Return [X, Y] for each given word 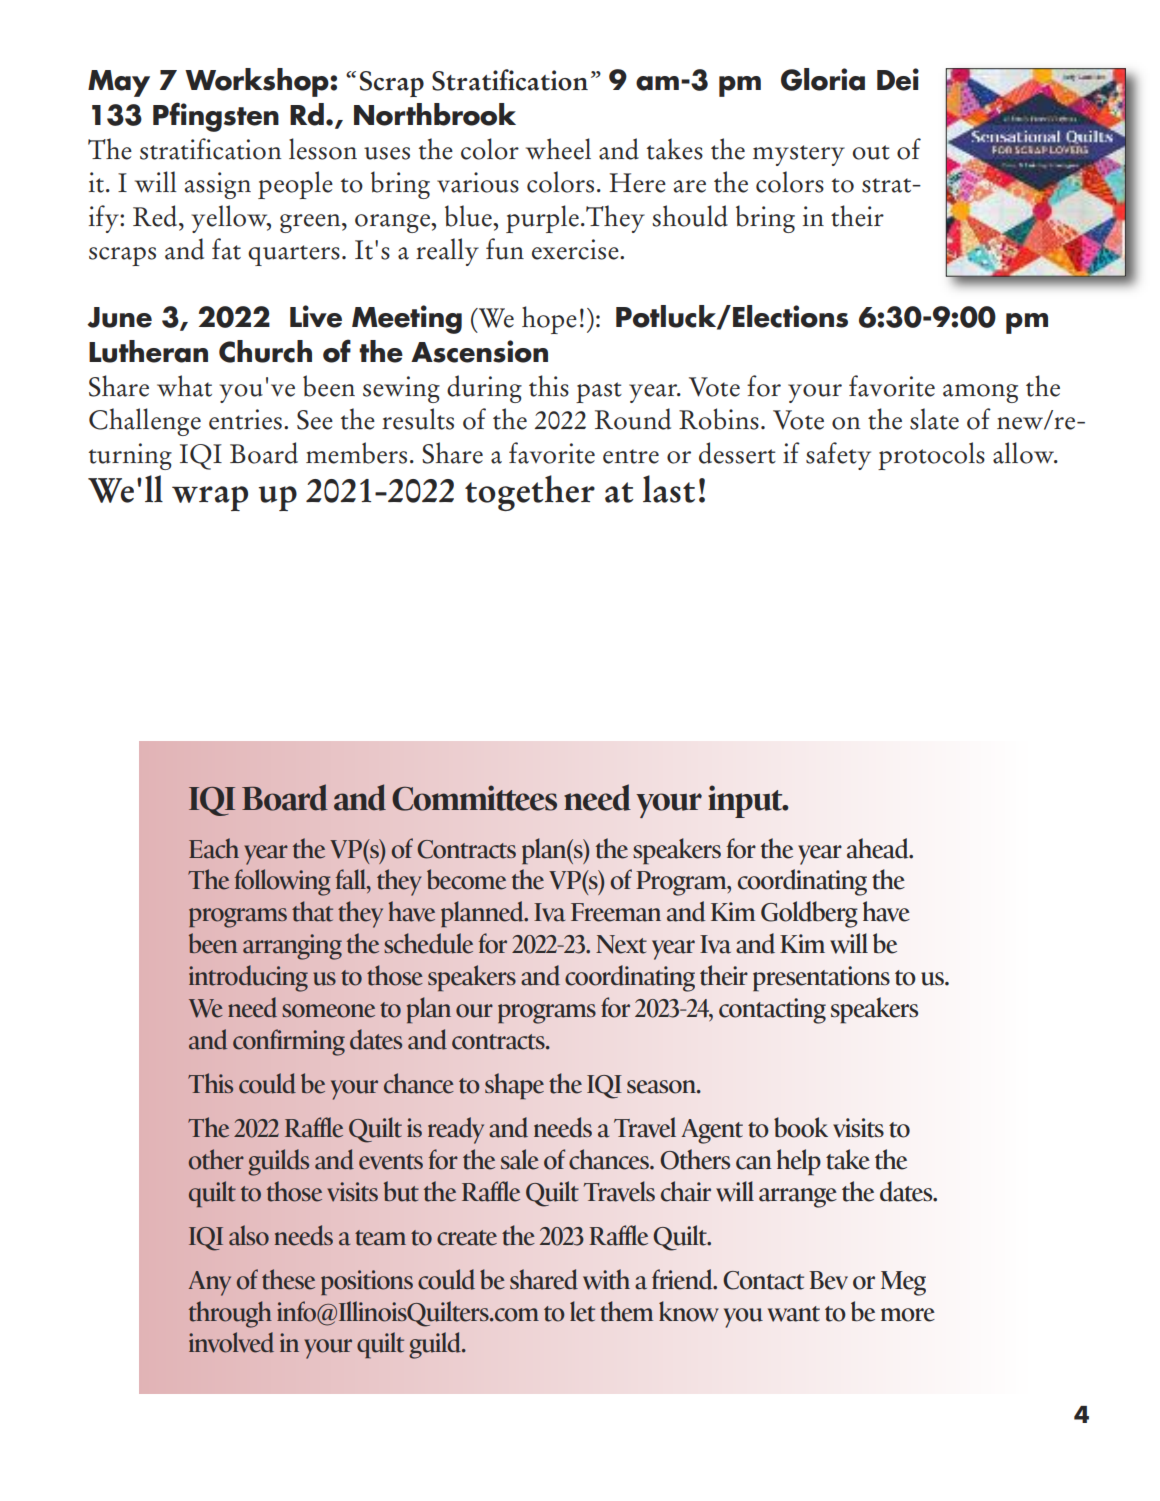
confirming [289, 1042]
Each [214, 848]
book [801, 1127]
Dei [898, 79]
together [530, 493]
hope [549, 320]
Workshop [258, 82]
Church [265, 351]
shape [514, 1086]
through [230, 1314]
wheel [558, 149]
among [980, 393]
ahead [879, 848]
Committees [474, 798]
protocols [931, 456]
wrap [210, 498]
